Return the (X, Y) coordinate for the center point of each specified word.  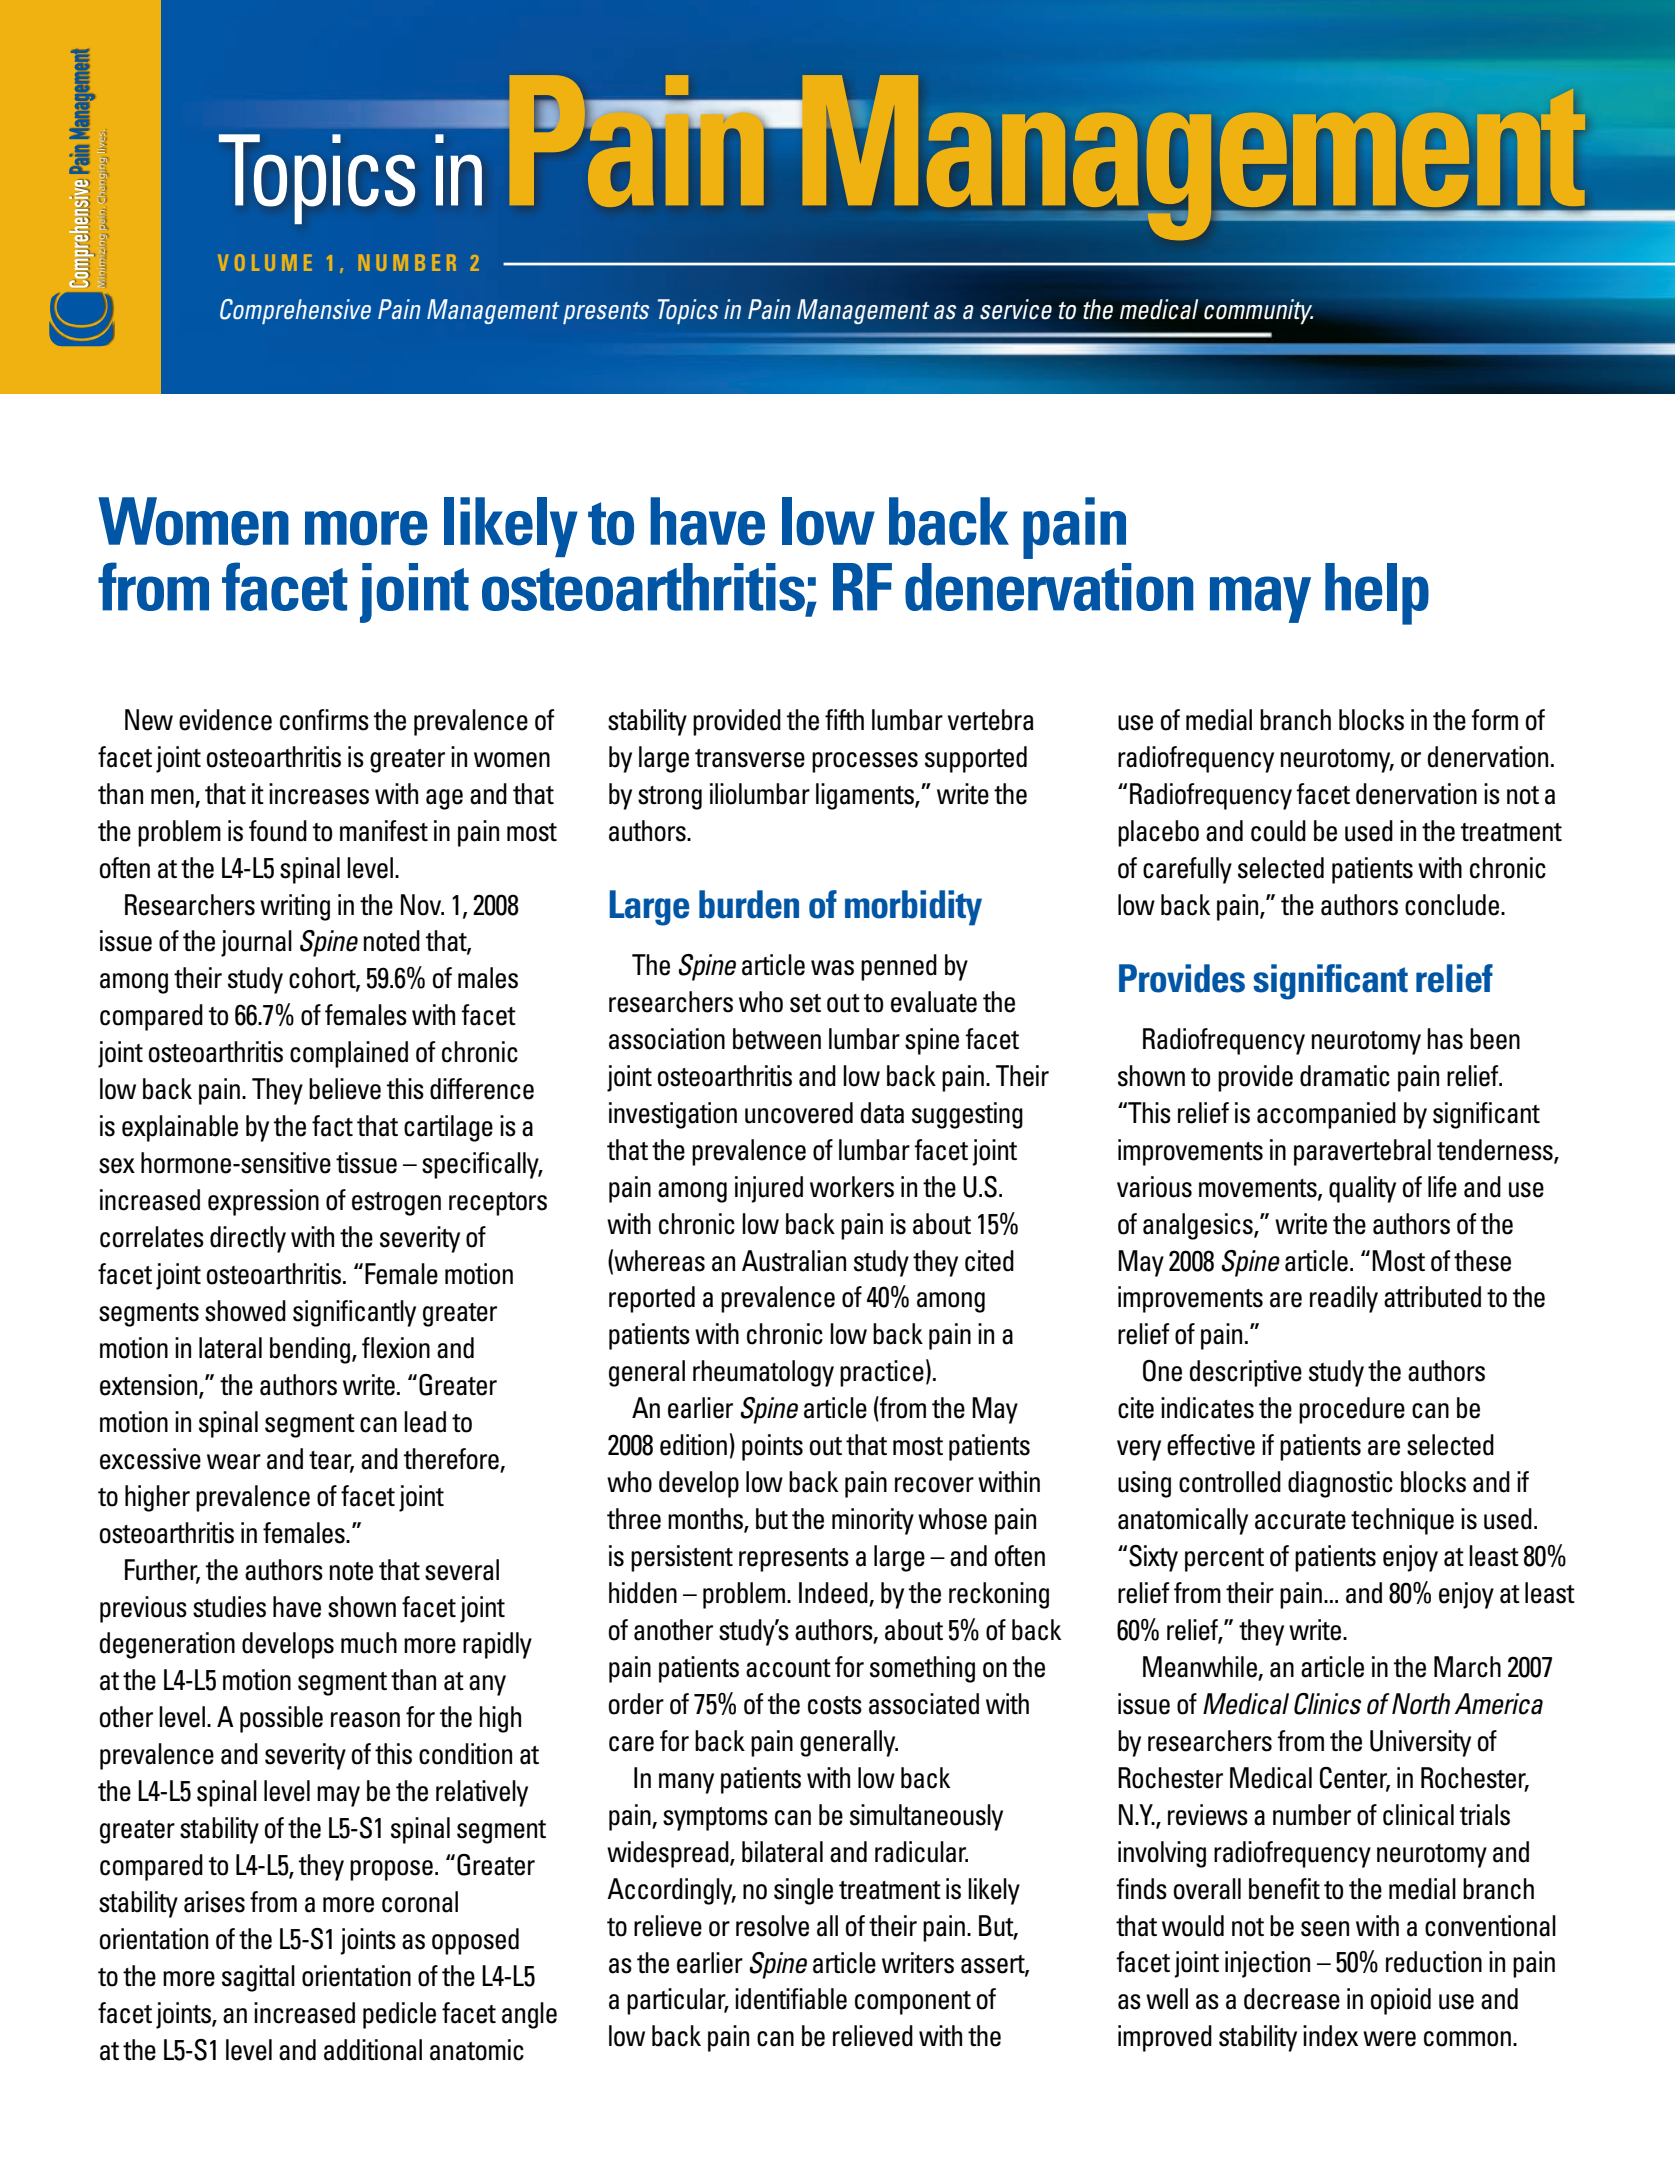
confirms (324, 720)
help (1377, 594)
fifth (844, 719)
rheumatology (763, 1373)
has (1445, 1039)
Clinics (1327, 1704)
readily (1344, 1299)
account (788, 1668)
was (832, 968)
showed (245, 1311)
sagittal (258, 1978)
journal (256, 943)
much (369, 1643)
